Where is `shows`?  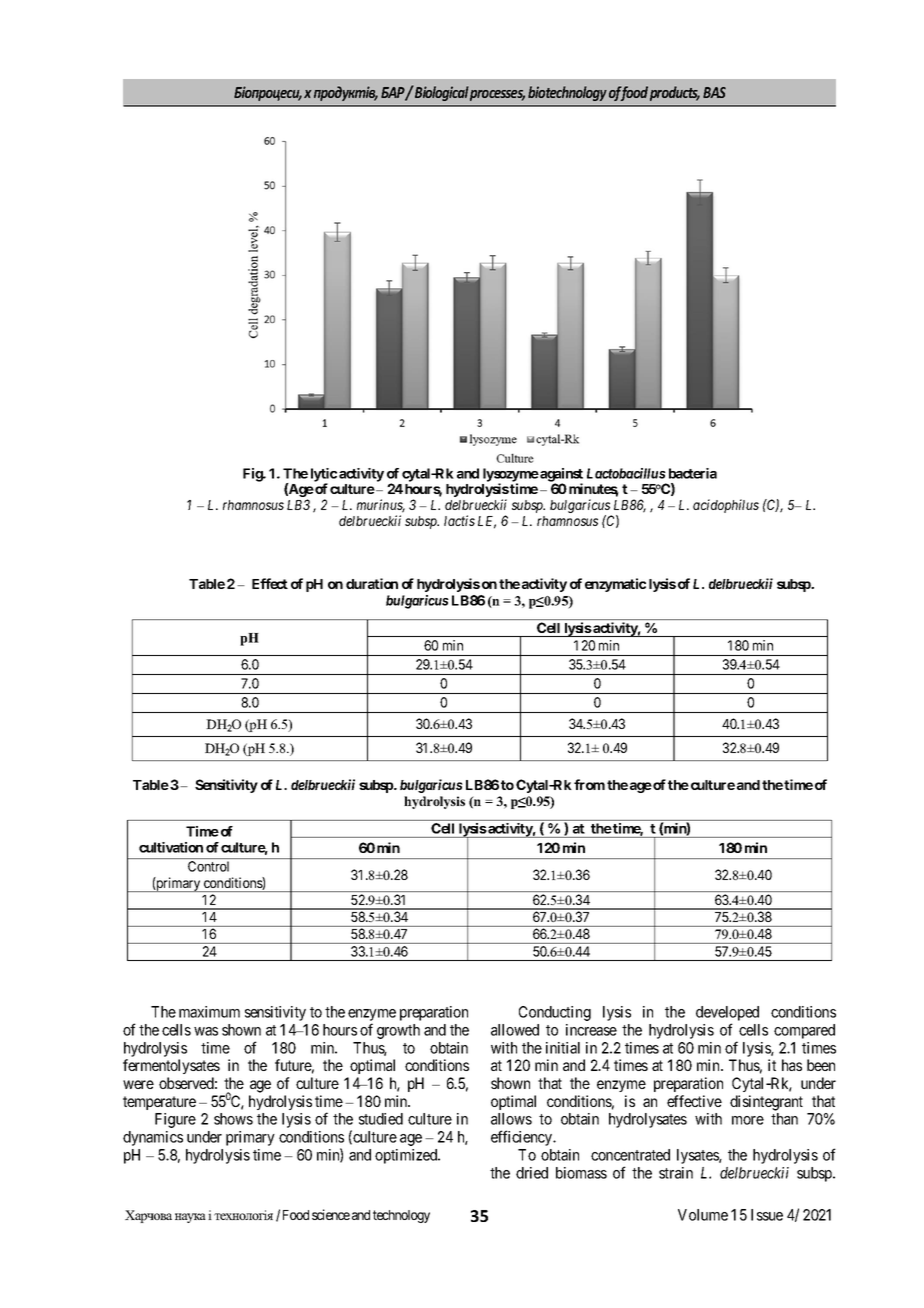
shows is located at coordinates (233, 1119).
